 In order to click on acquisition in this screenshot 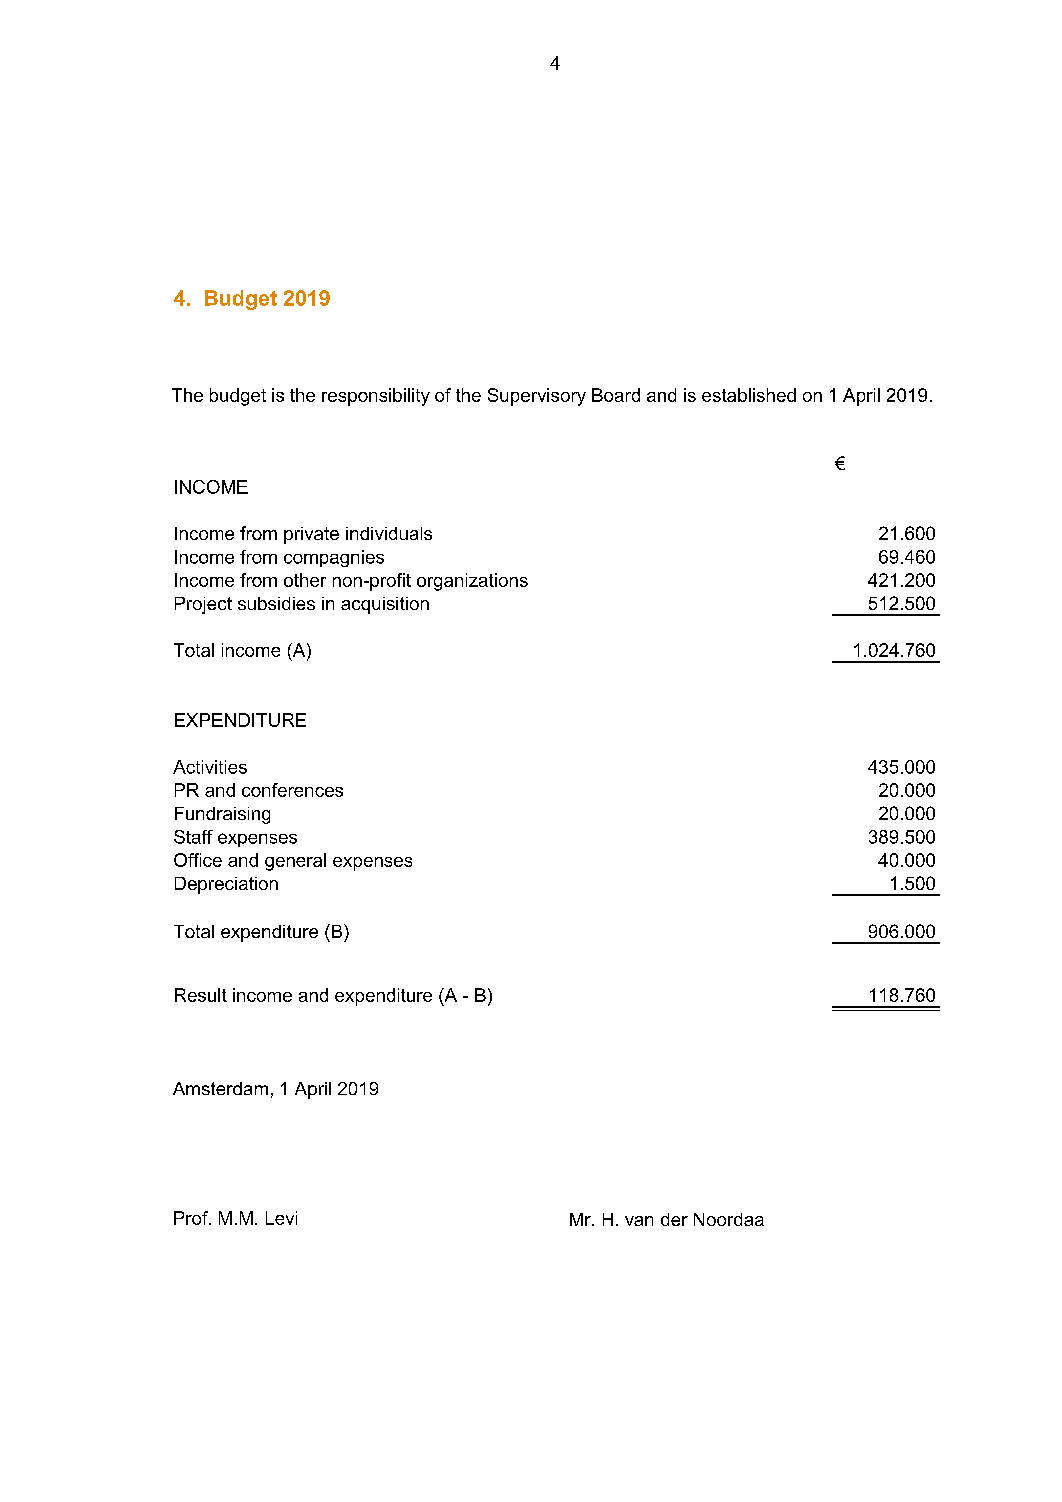, I will do `click(385, 605)`.
